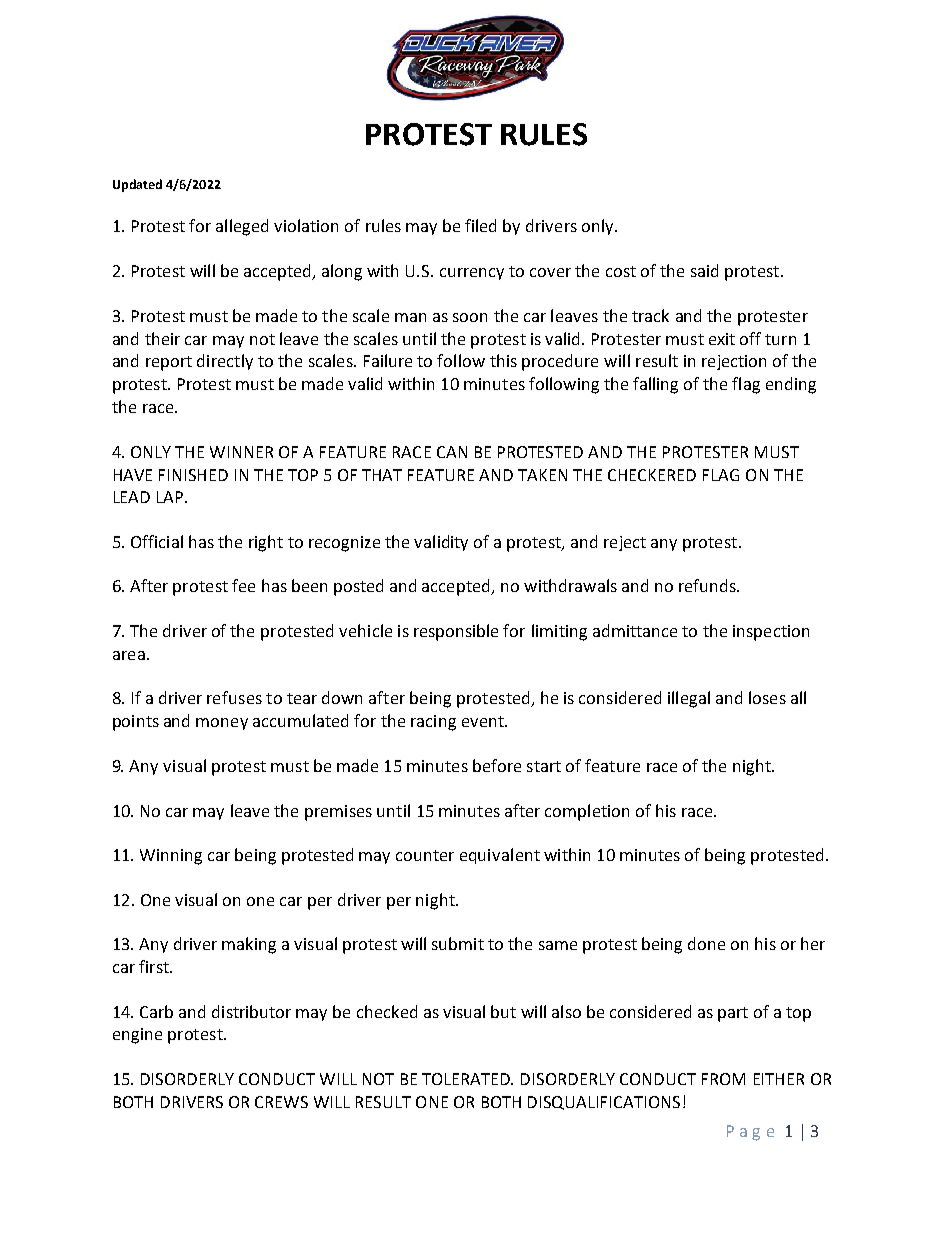  Describe the element at coordinates (222, 724) in the screenshot. I see `money` at that location.
